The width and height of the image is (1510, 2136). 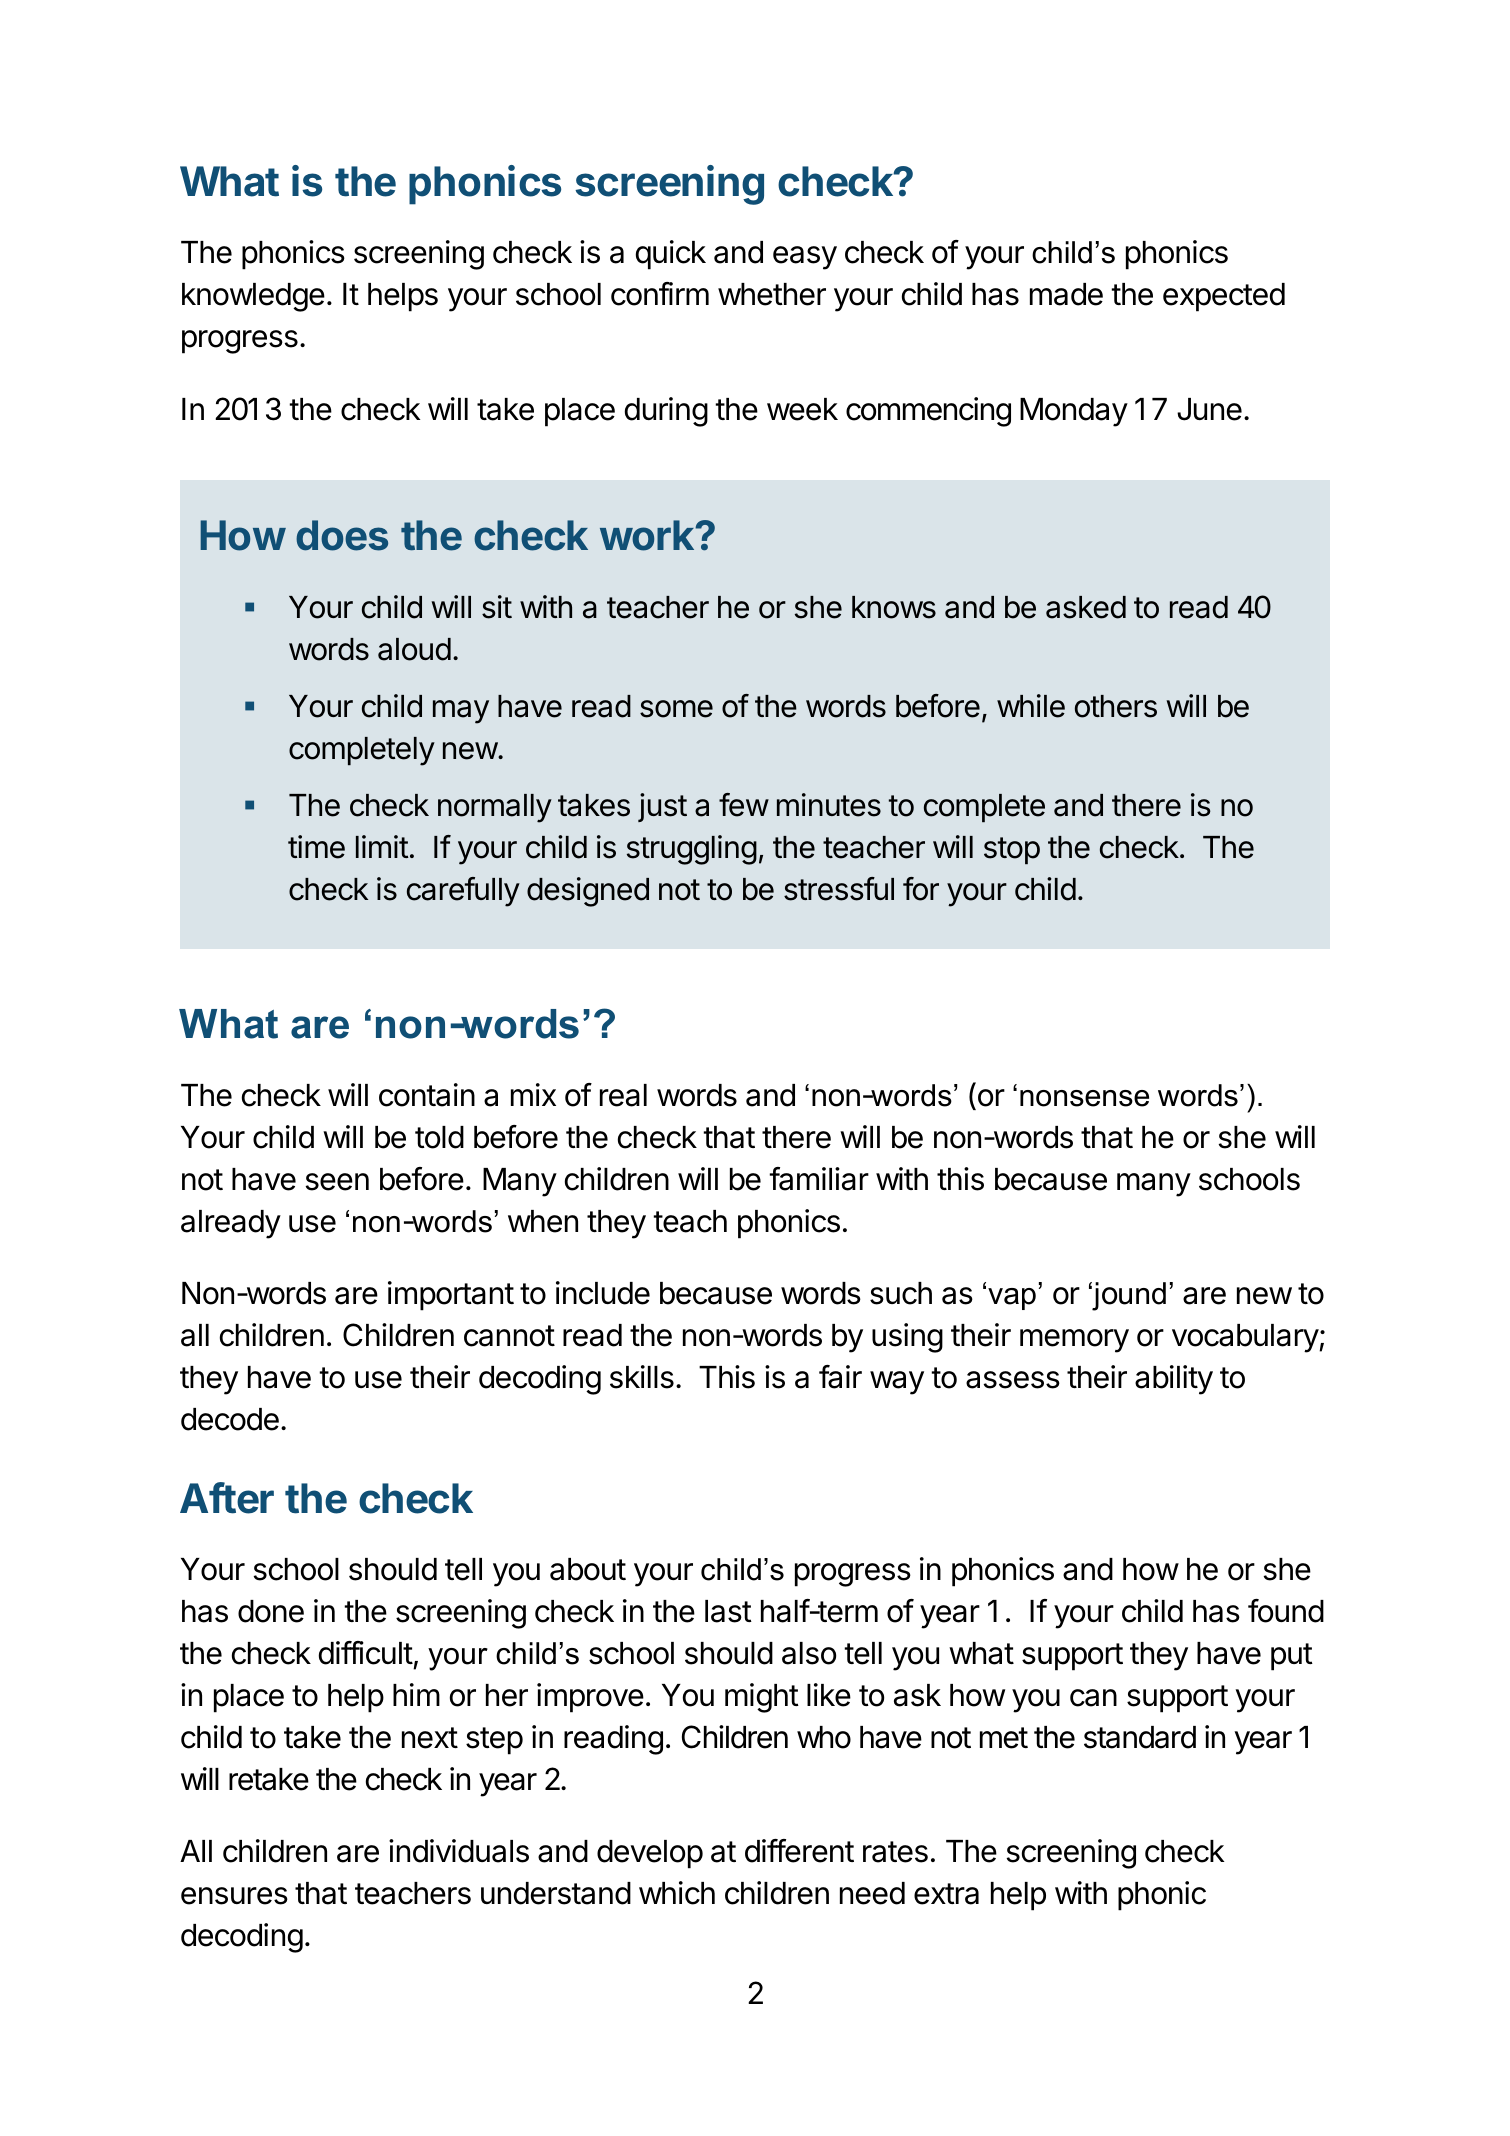 What do you see at coordinates (744, 805) in the image?
I see `few` at bounding box center [744, 805].
